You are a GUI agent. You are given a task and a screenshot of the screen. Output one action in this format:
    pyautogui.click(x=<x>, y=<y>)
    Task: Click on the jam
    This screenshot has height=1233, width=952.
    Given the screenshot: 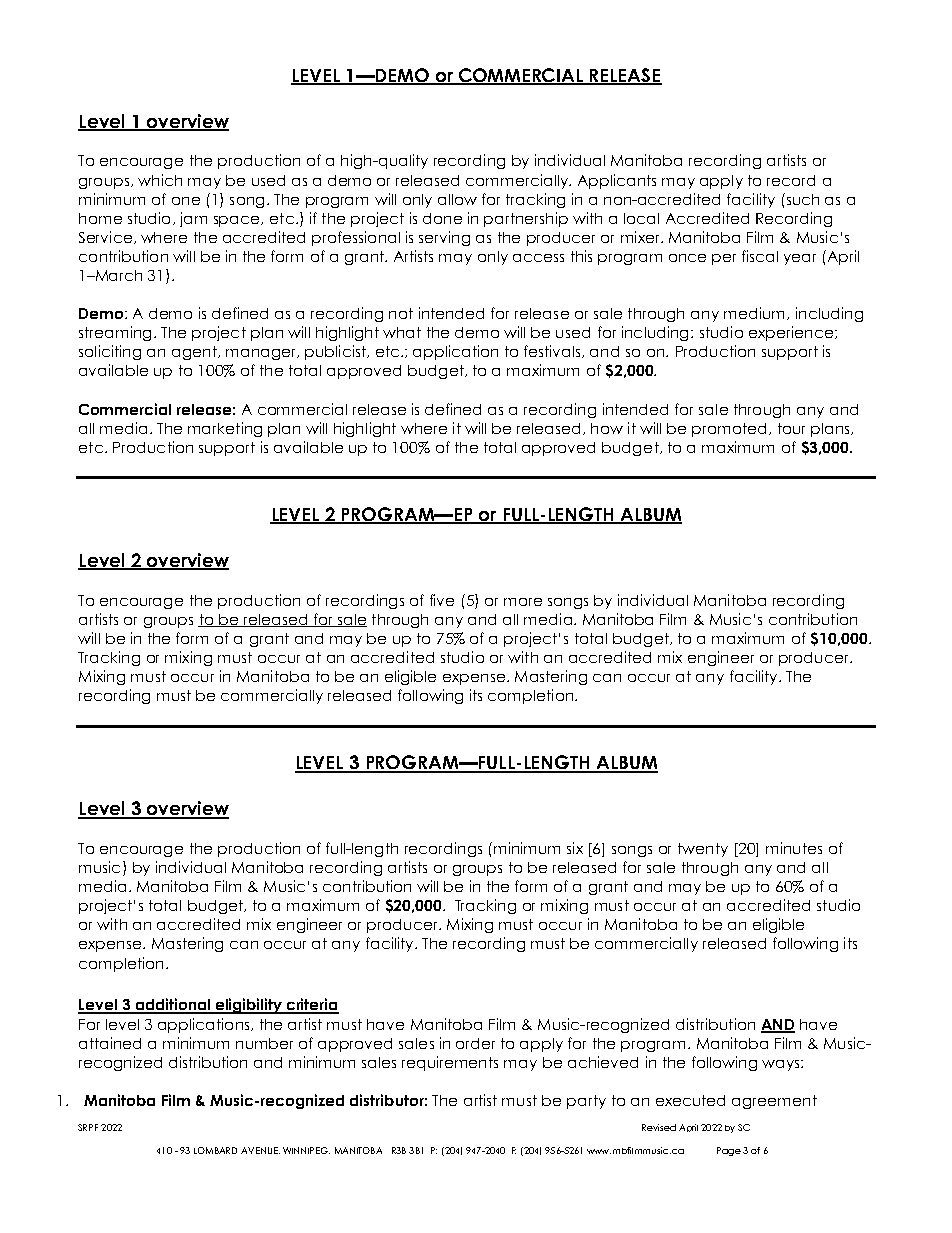 What is the action you would take?
    pyautogui.click(x=193, y=219)
